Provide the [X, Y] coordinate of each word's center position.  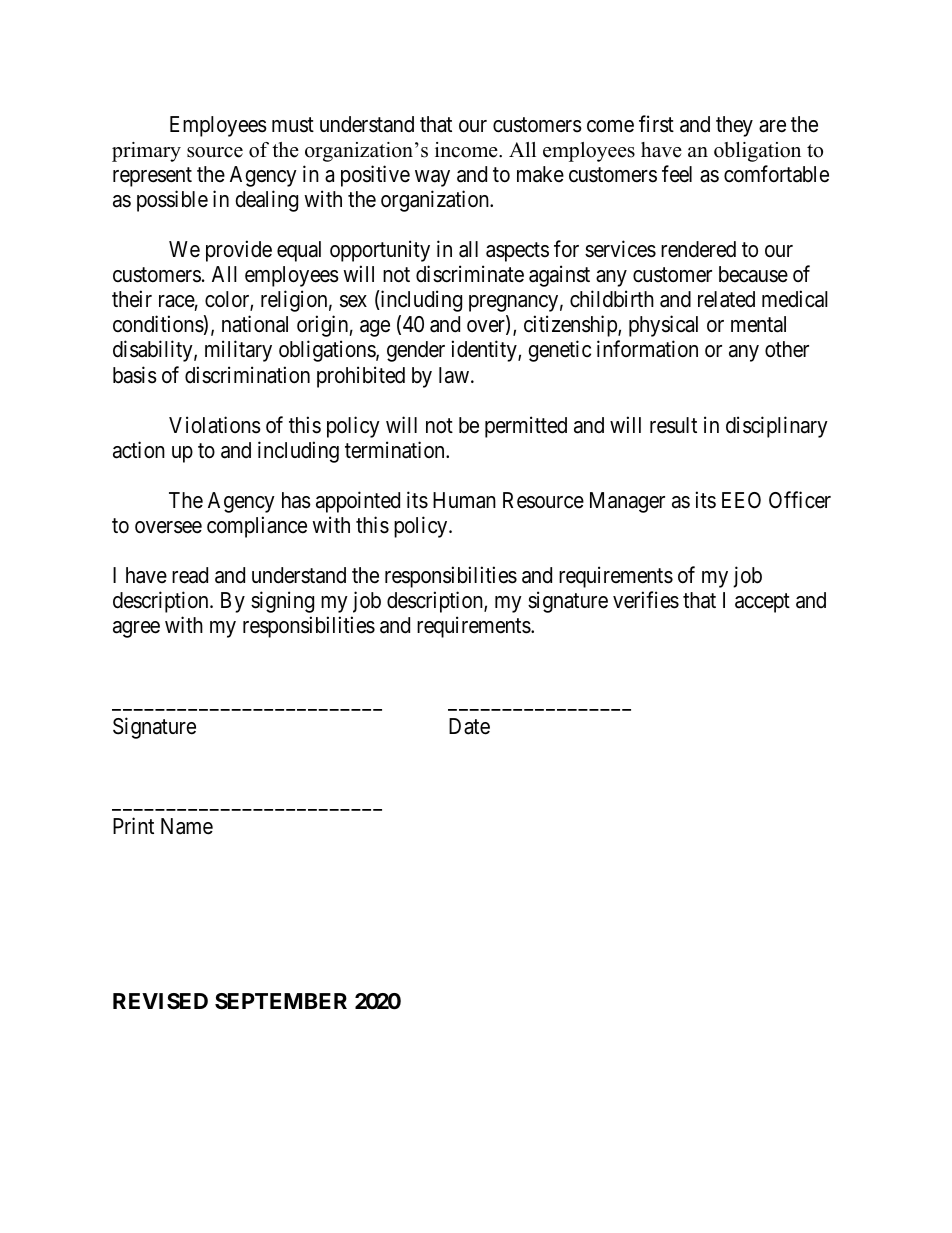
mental [758, 324]
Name [187, 826]
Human [464, 500]
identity [485, 351]
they [734, 126]
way [432, 178]
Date [469, 726]
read [190, 575]
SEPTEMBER [281, 1001]
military [238, 351]
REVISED [160, 1001]
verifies [646, 600]
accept [762, 603]
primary [146, 152]
